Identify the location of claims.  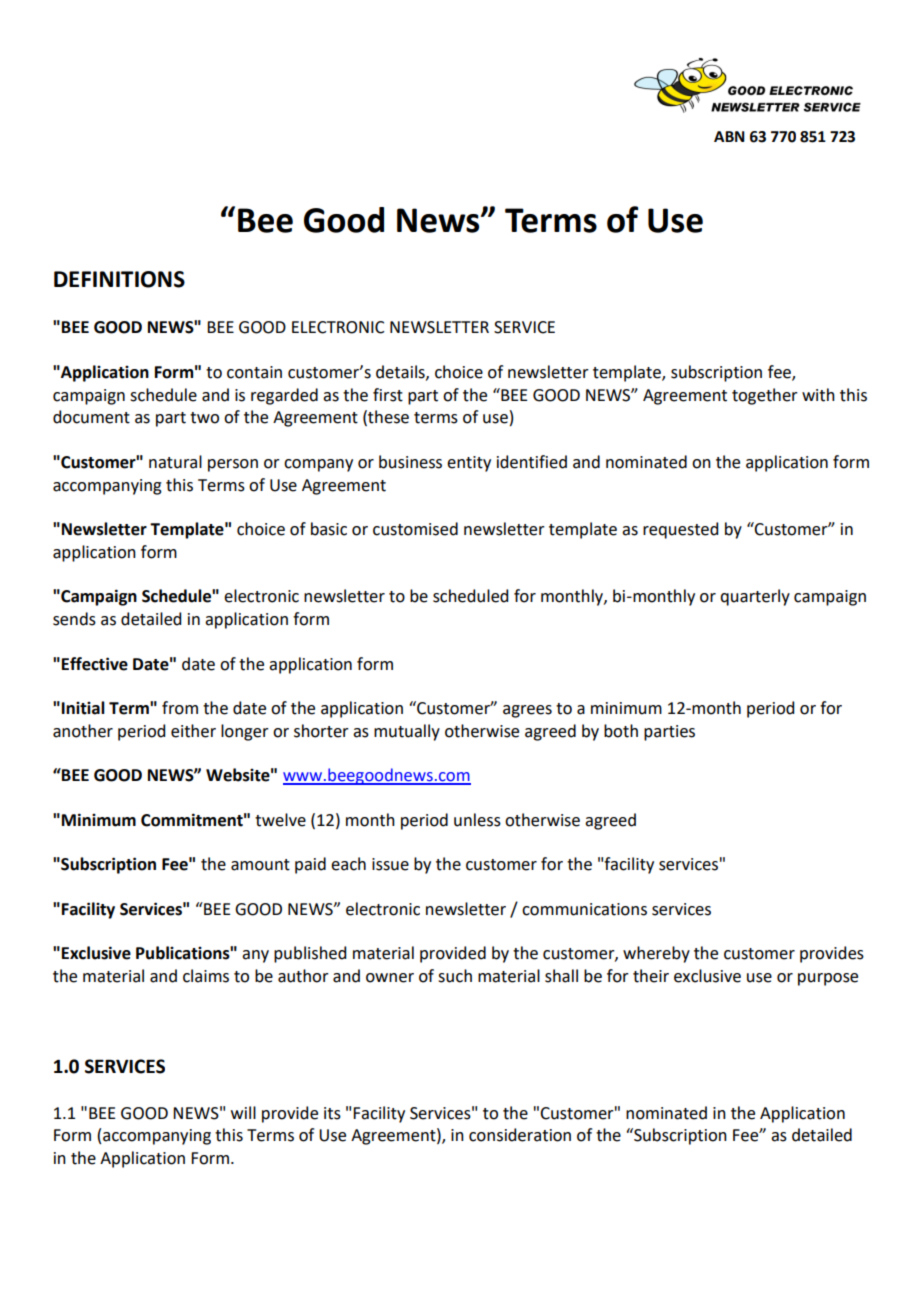
(206, 976).
